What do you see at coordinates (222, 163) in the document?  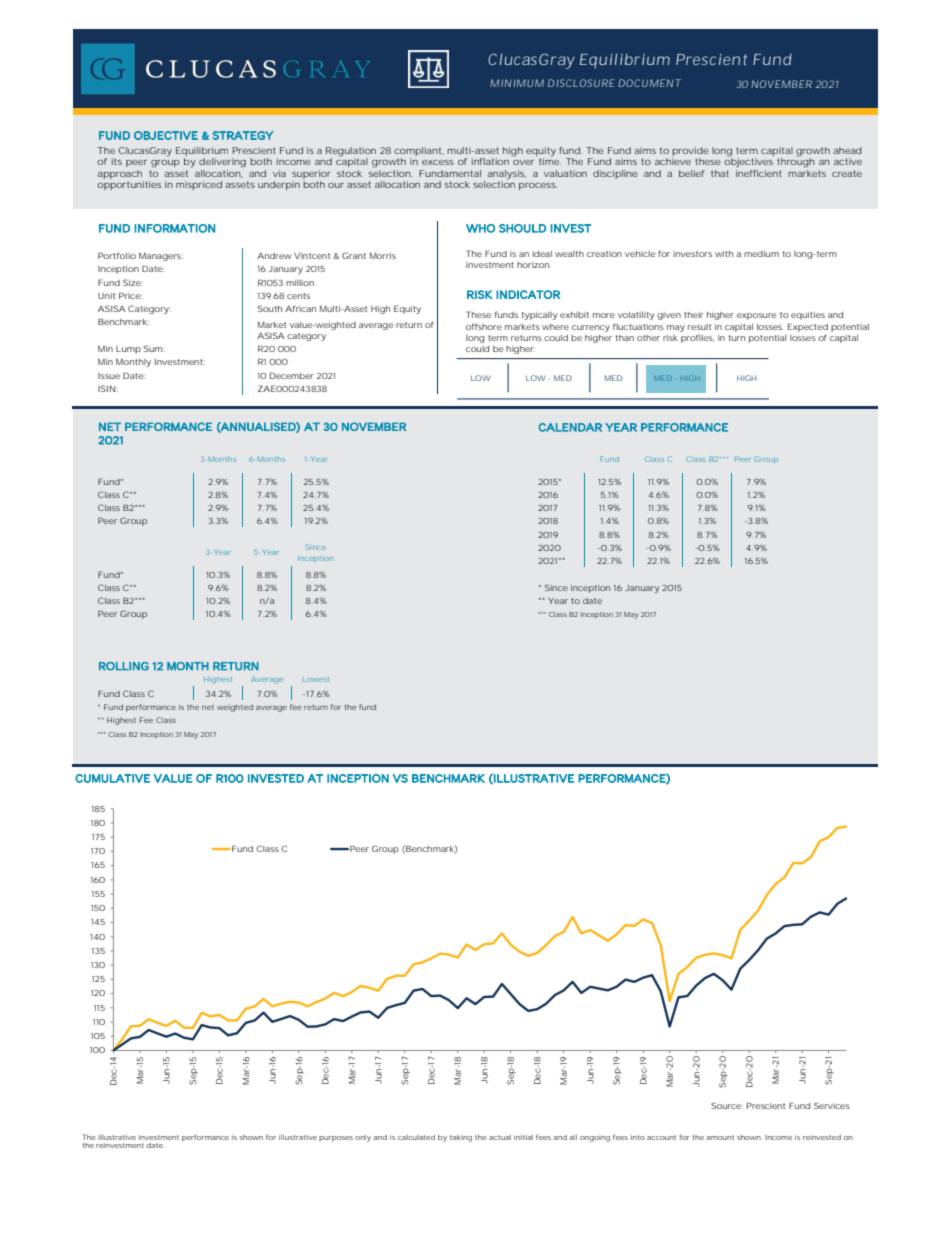 I see `delivering` at bounding box center [222, 163].
